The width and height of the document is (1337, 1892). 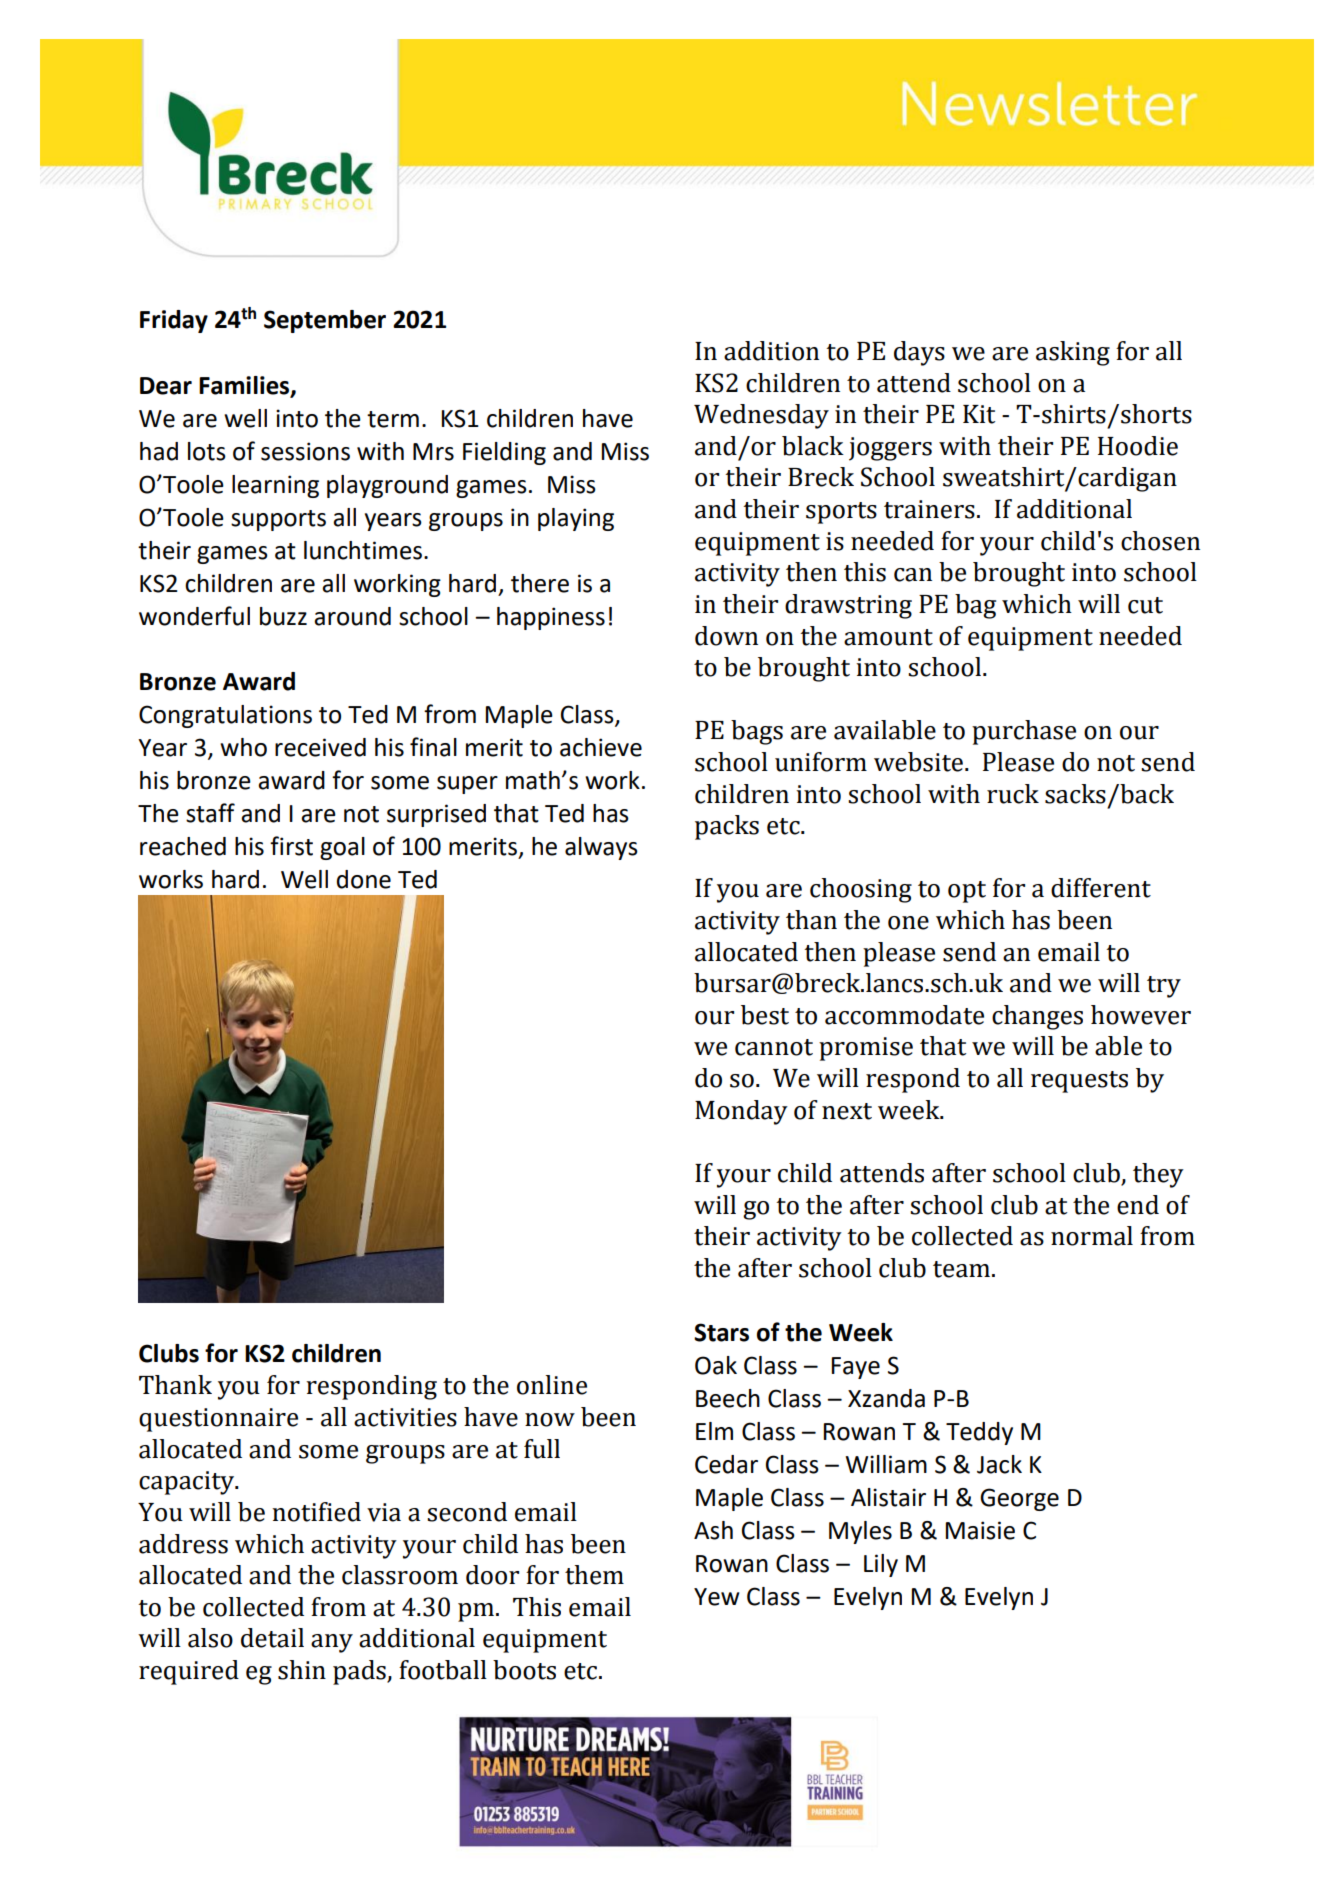 I want to click on changes, so click(x=1037, y=1017).
